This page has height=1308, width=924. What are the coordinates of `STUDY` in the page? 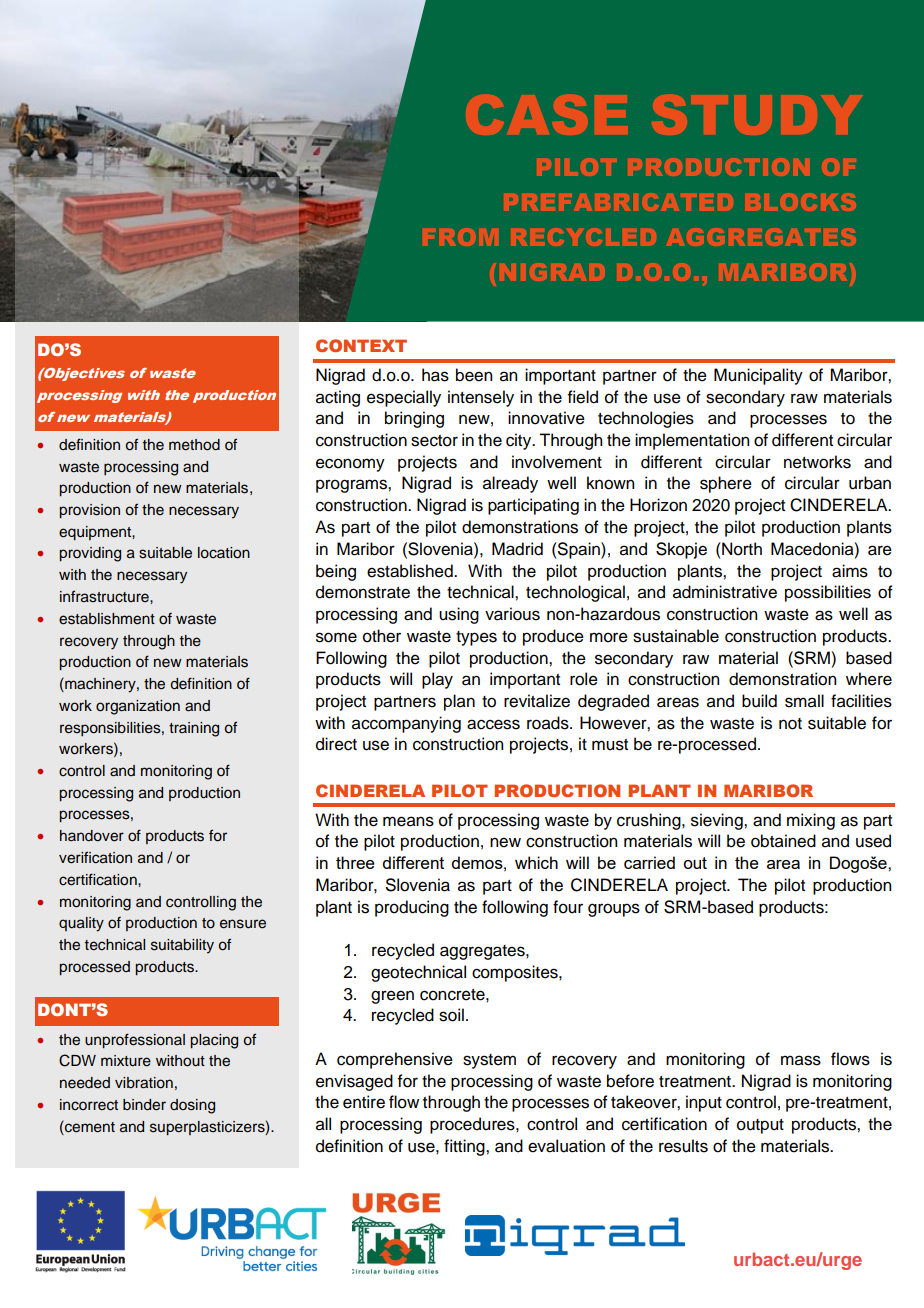 It's located at (757, 114).
